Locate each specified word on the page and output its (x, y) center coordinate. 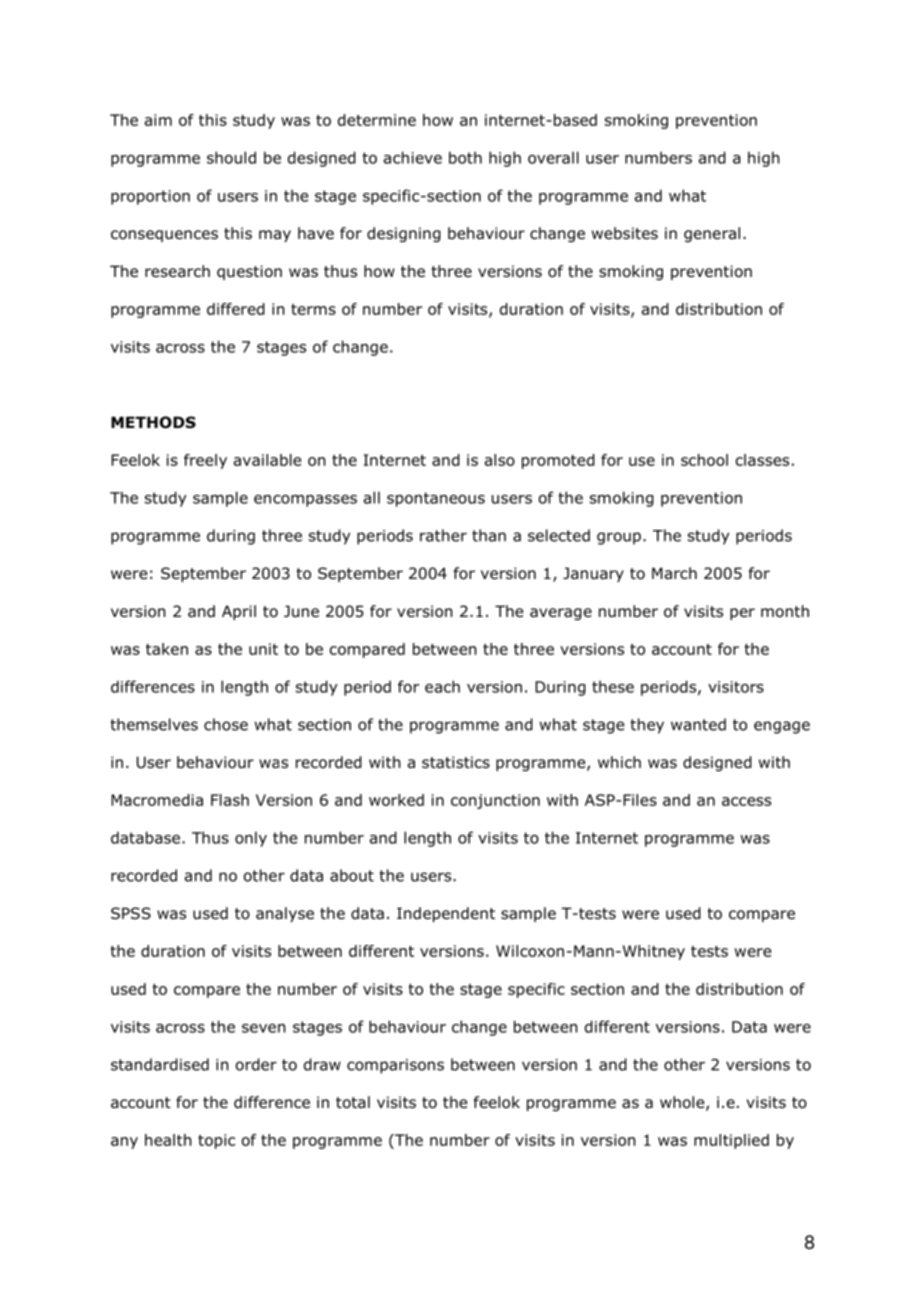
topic (216, 1141)
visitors (736, 687)
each (442, 686)
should (231, 157)
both (465, 157)
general (712, 234)
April (239, 612)
